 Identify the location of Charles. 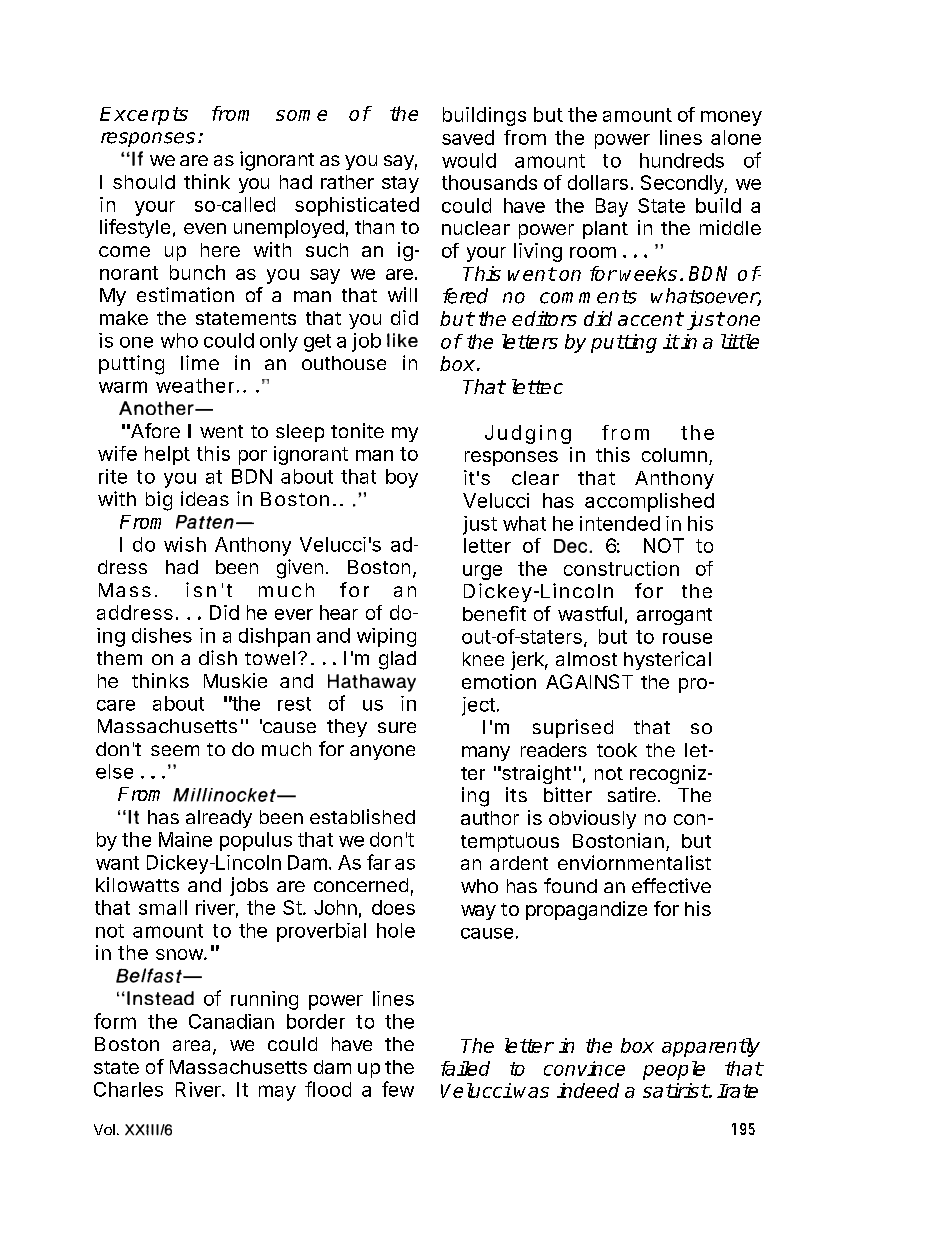
(128, 1089).
